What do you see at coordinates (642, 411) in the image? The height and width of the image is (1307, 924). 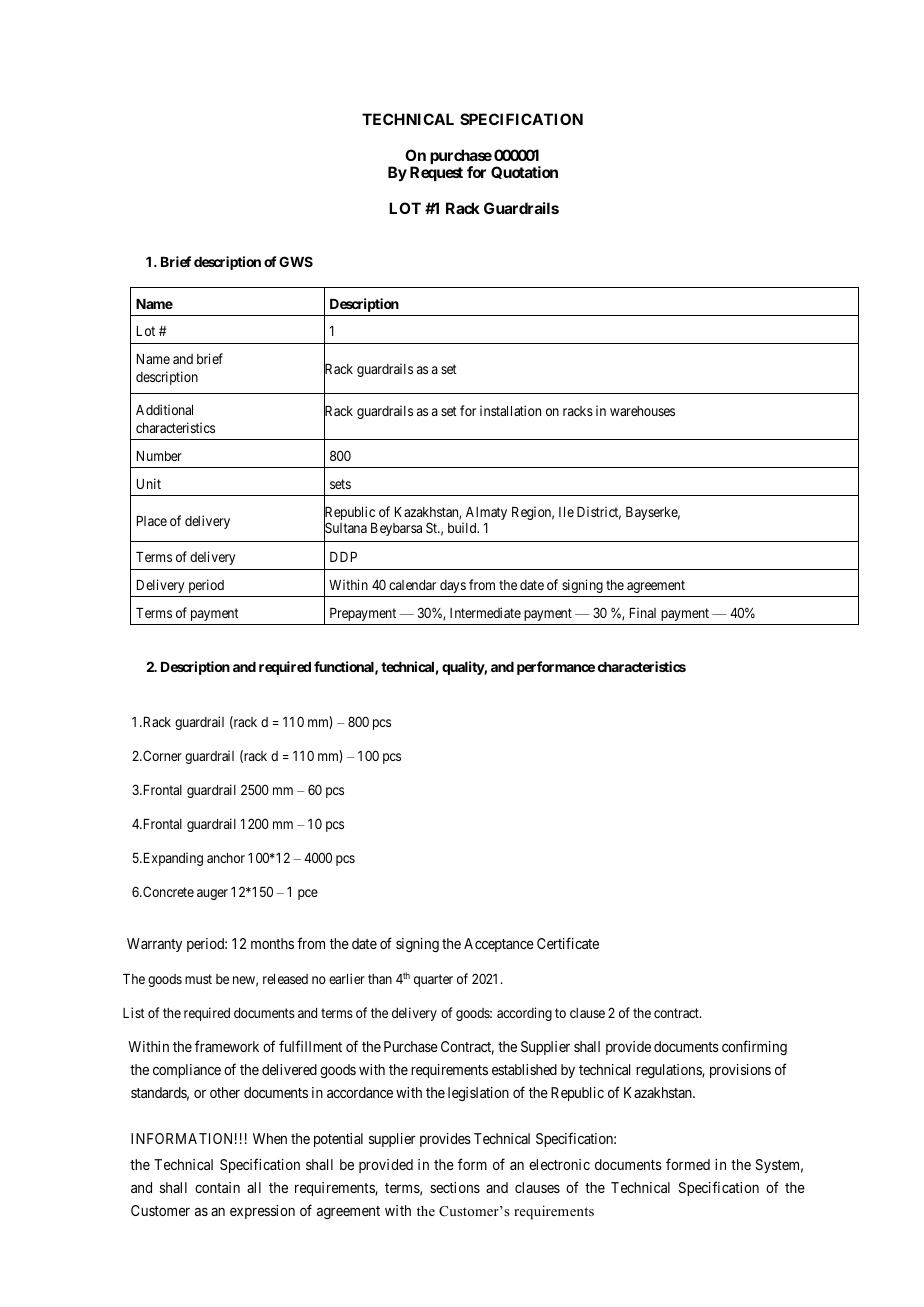 I see `warehouses` at bounding box center [642, 411].
